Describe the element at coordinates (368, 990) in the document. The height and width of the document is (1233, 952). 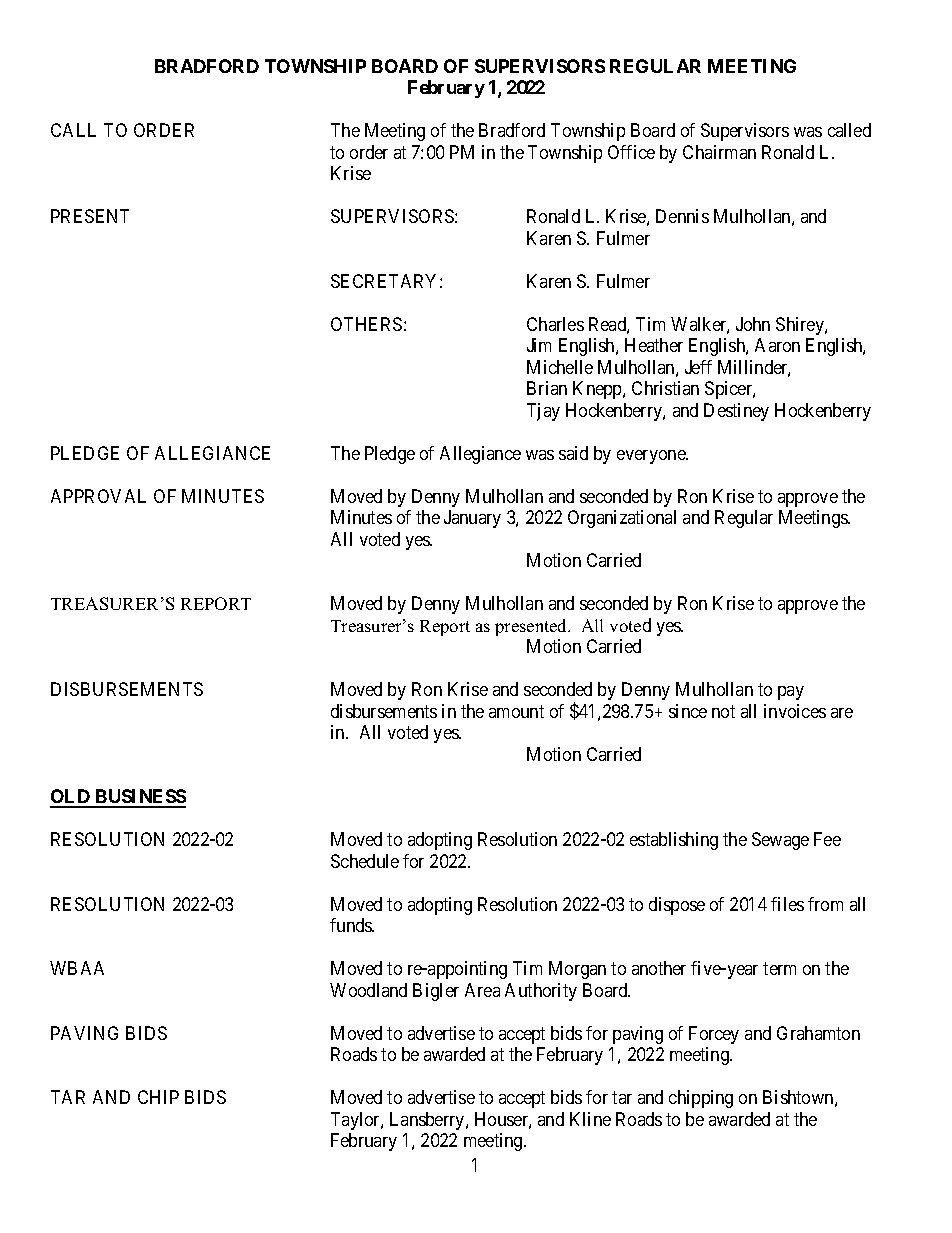
I see `Woodland` at that location.
